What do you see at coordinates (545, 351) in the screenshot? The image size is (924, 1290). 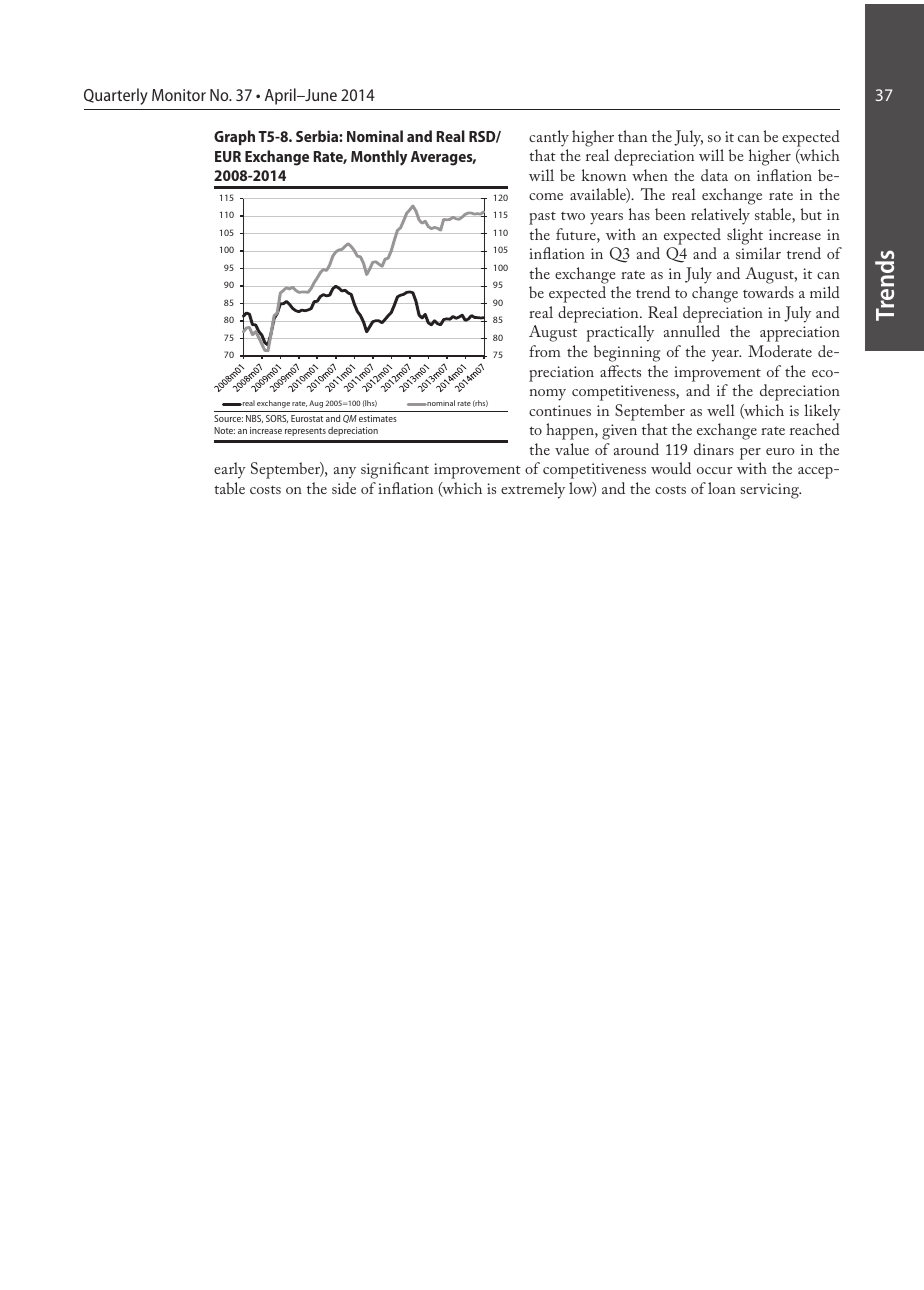 I see `from` at bounding box center [545, 351].
